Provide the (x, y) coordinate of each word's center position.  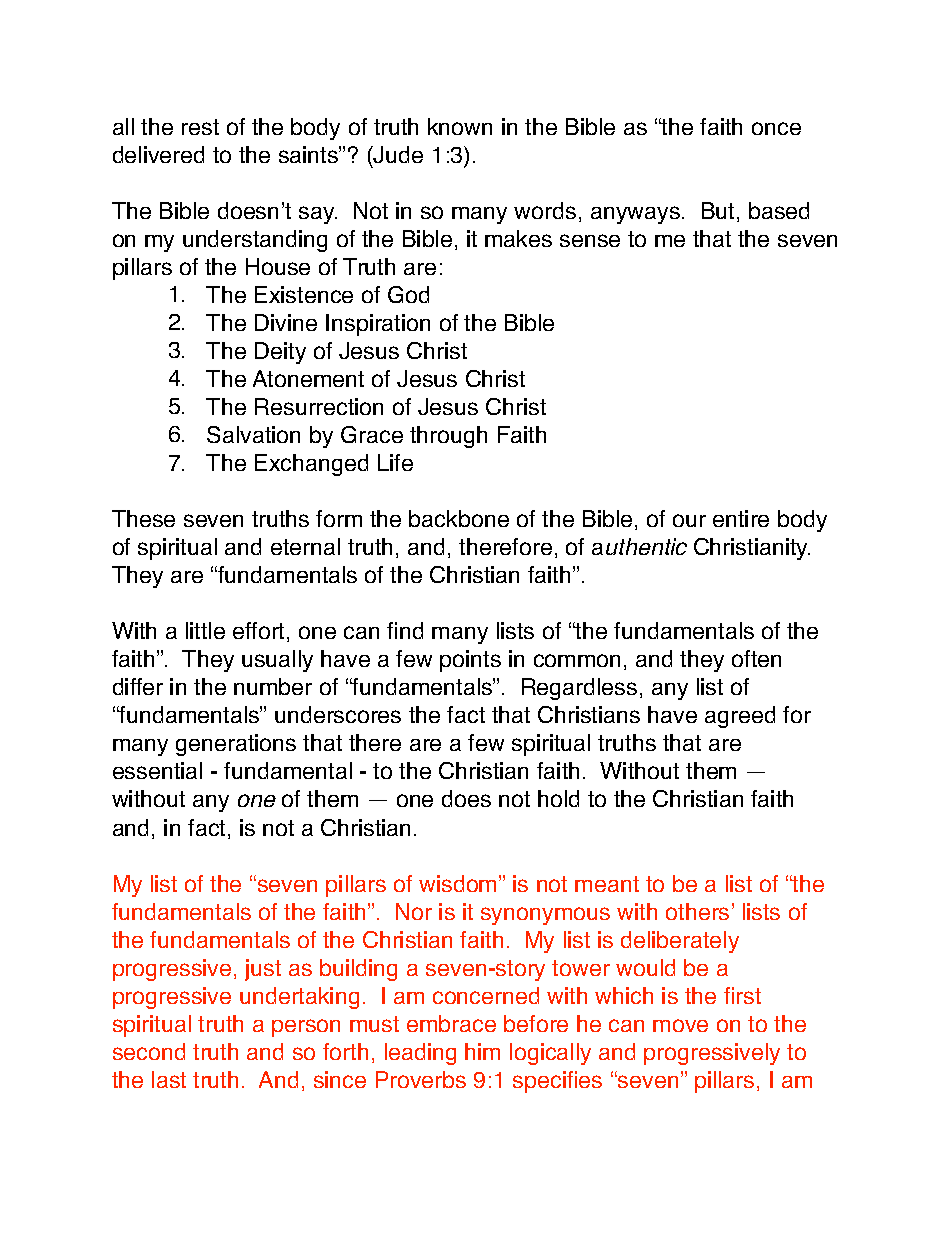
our (689, 520)
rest (200, 127)
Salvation (253, 434)
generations (236, 745)
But (718, 210)
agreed (740, 717)
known (460, 126)
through (448, 437)
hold (558, 798)
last (169, 1079)
